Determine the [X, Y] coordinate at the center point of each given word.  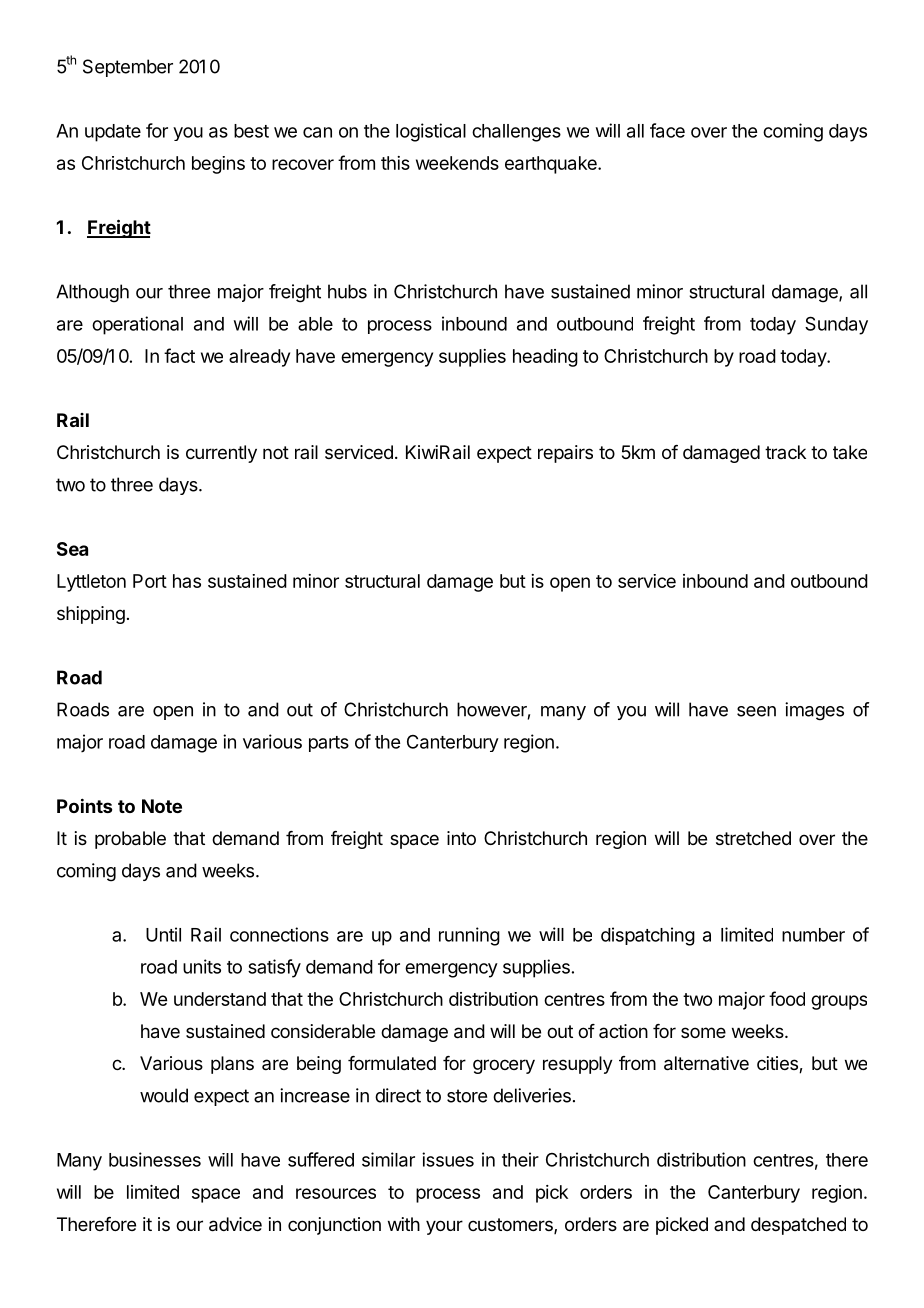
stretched [753, 838]
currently [221, 454]
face [667, 130]
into [461, 838]
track [785, 452]
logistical [431, 132]
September [128, 68]
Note [162, 806]
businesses [155, 1159]
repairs [565, 454]
